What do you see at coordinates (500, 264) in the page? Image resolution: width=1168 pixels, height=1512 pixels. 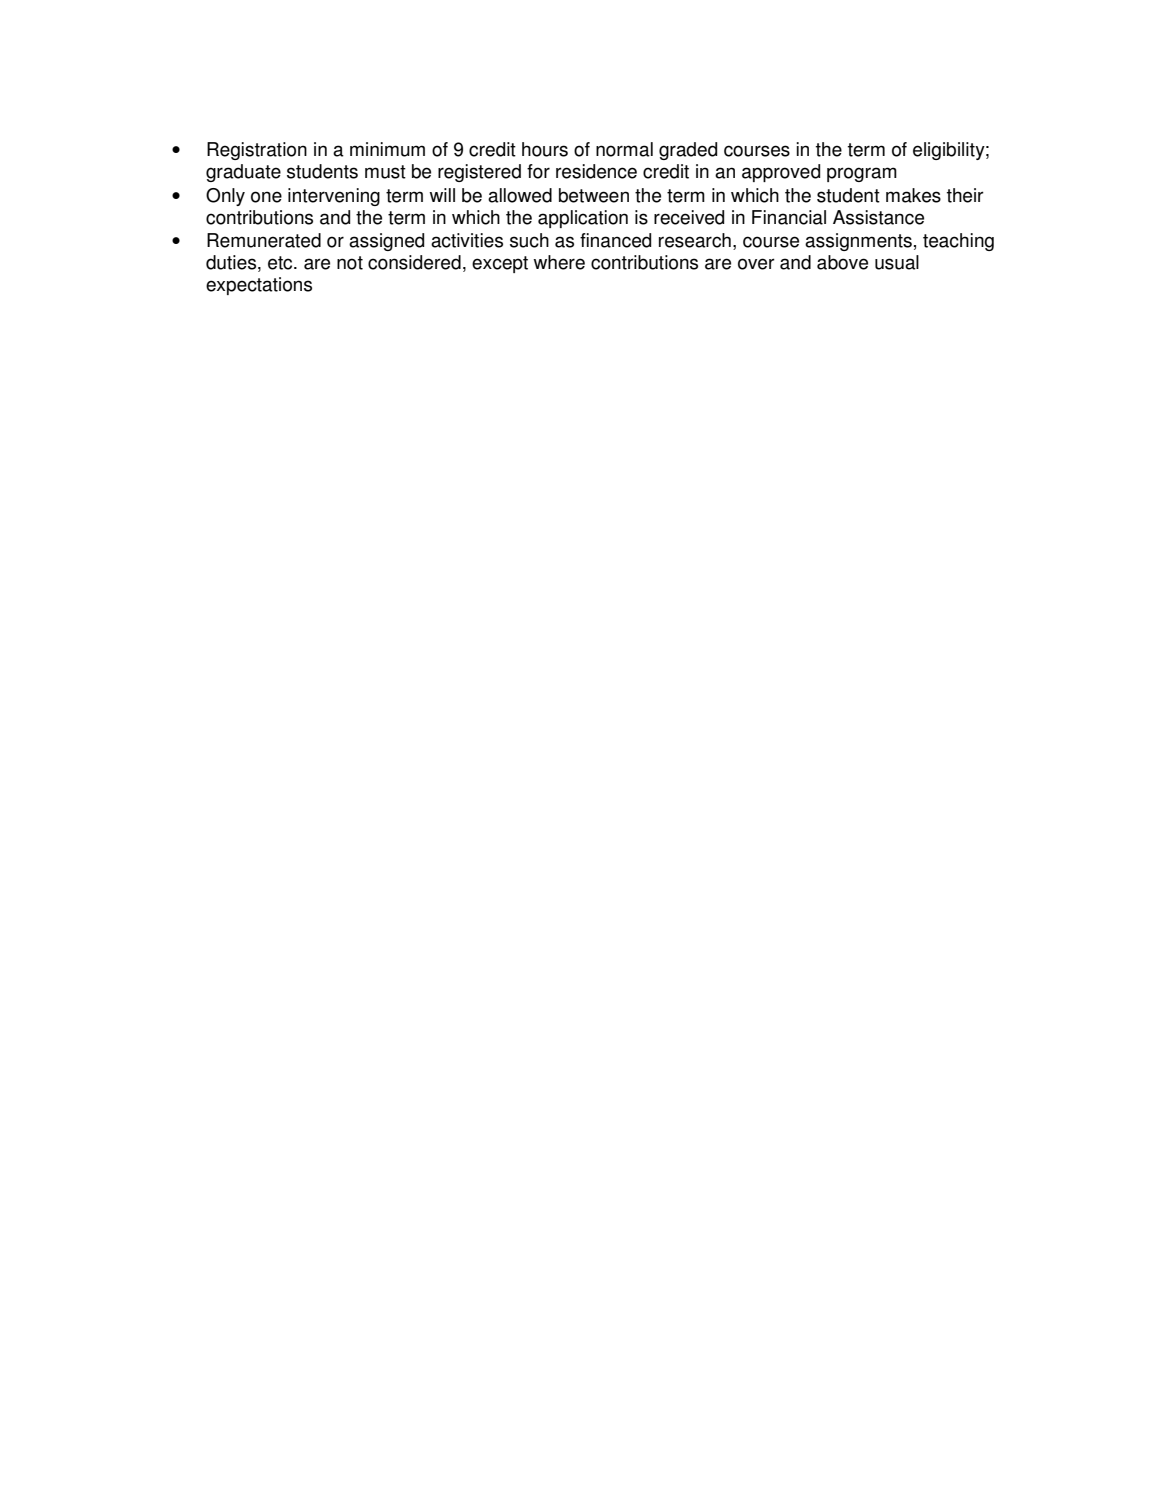 I see `except` at bounding box center [500, 264].
